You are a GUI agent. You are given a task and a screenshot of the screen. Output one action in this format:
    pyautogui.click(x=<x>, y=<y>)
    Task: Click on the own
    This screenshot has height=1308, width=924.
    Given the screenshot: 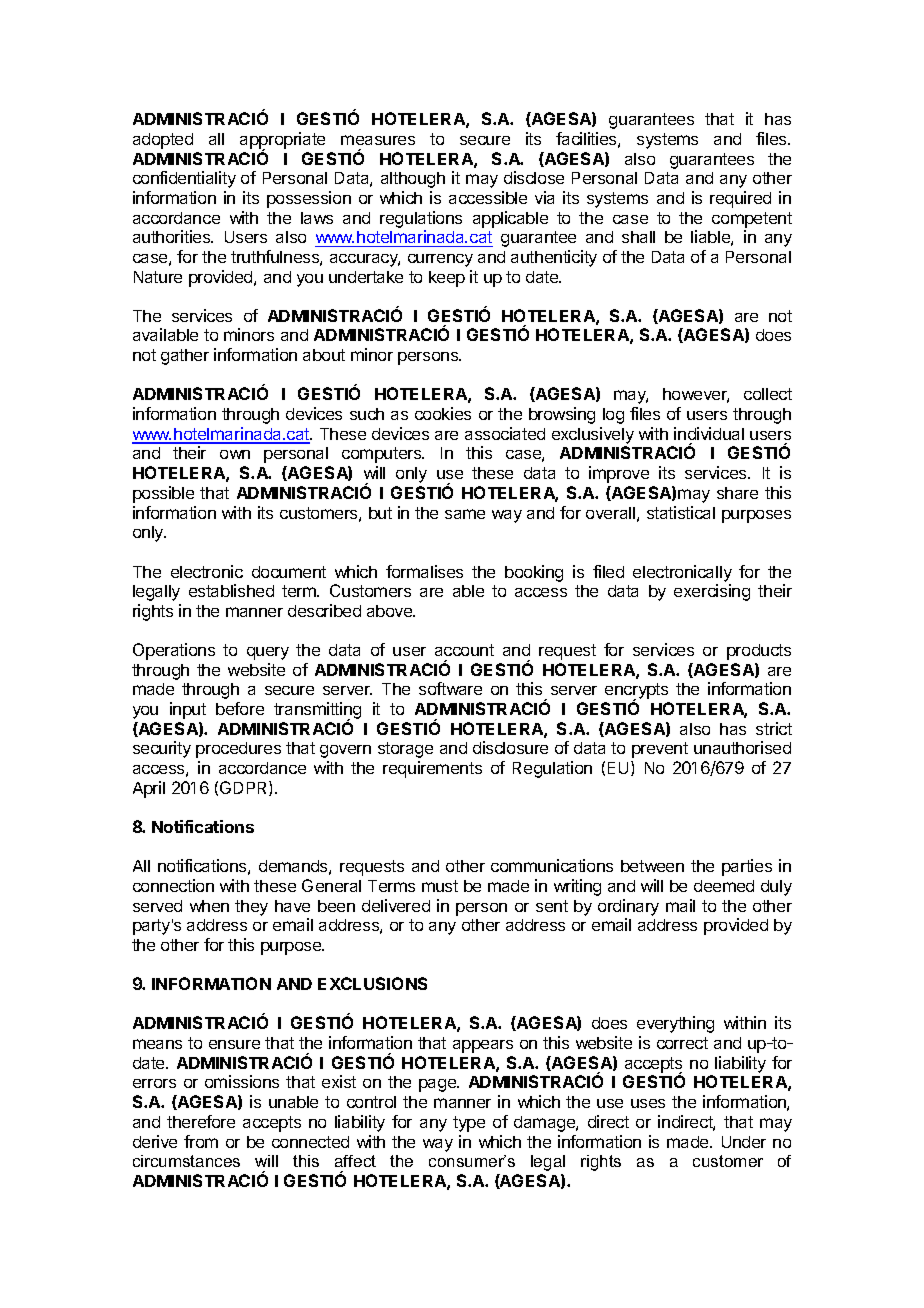 What is the action you would take?
    pyautogui.click(x=235, y=454)
